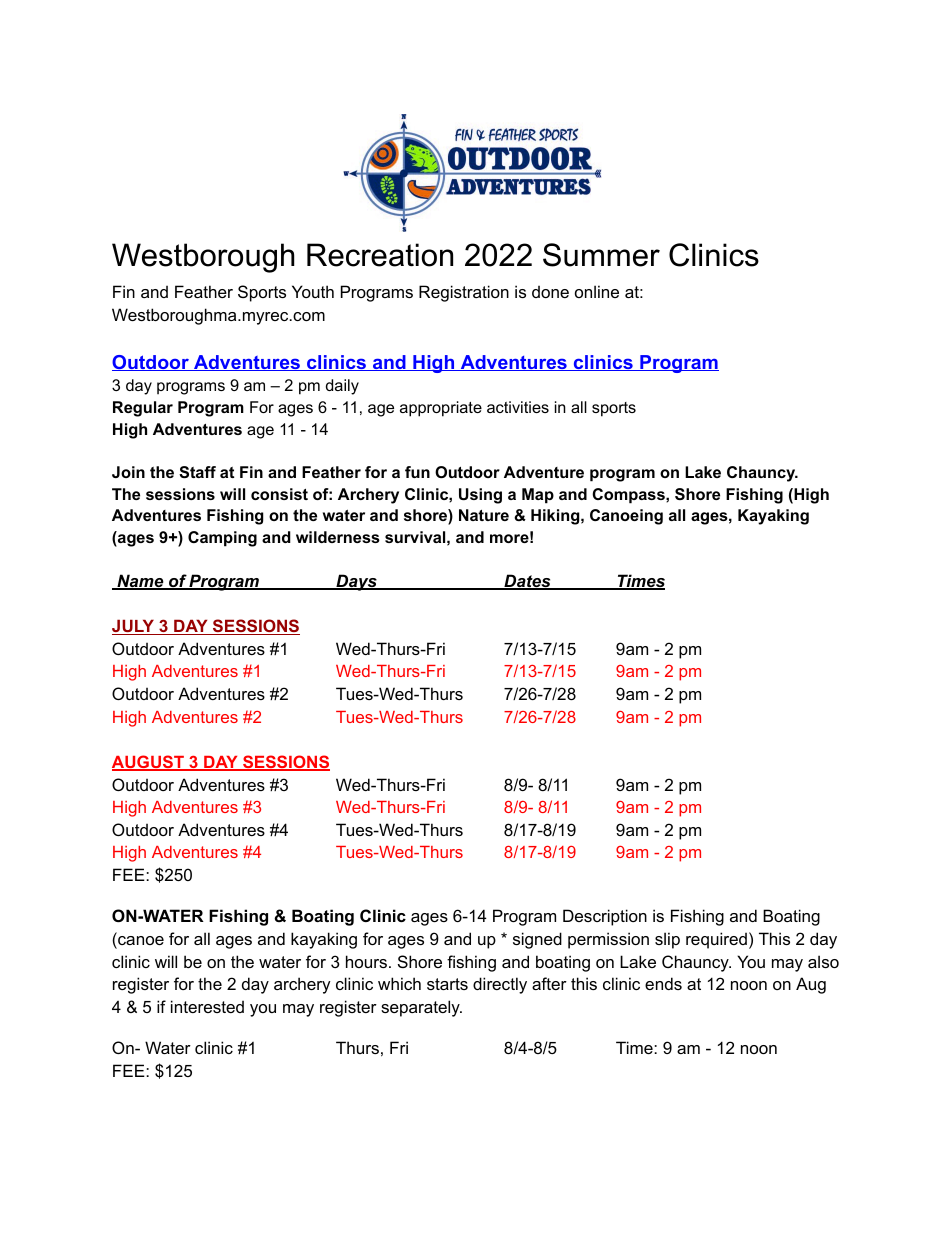 The height and width of the screenshot is (1233, 952). I want to click on Registration, so click(464, 293).
